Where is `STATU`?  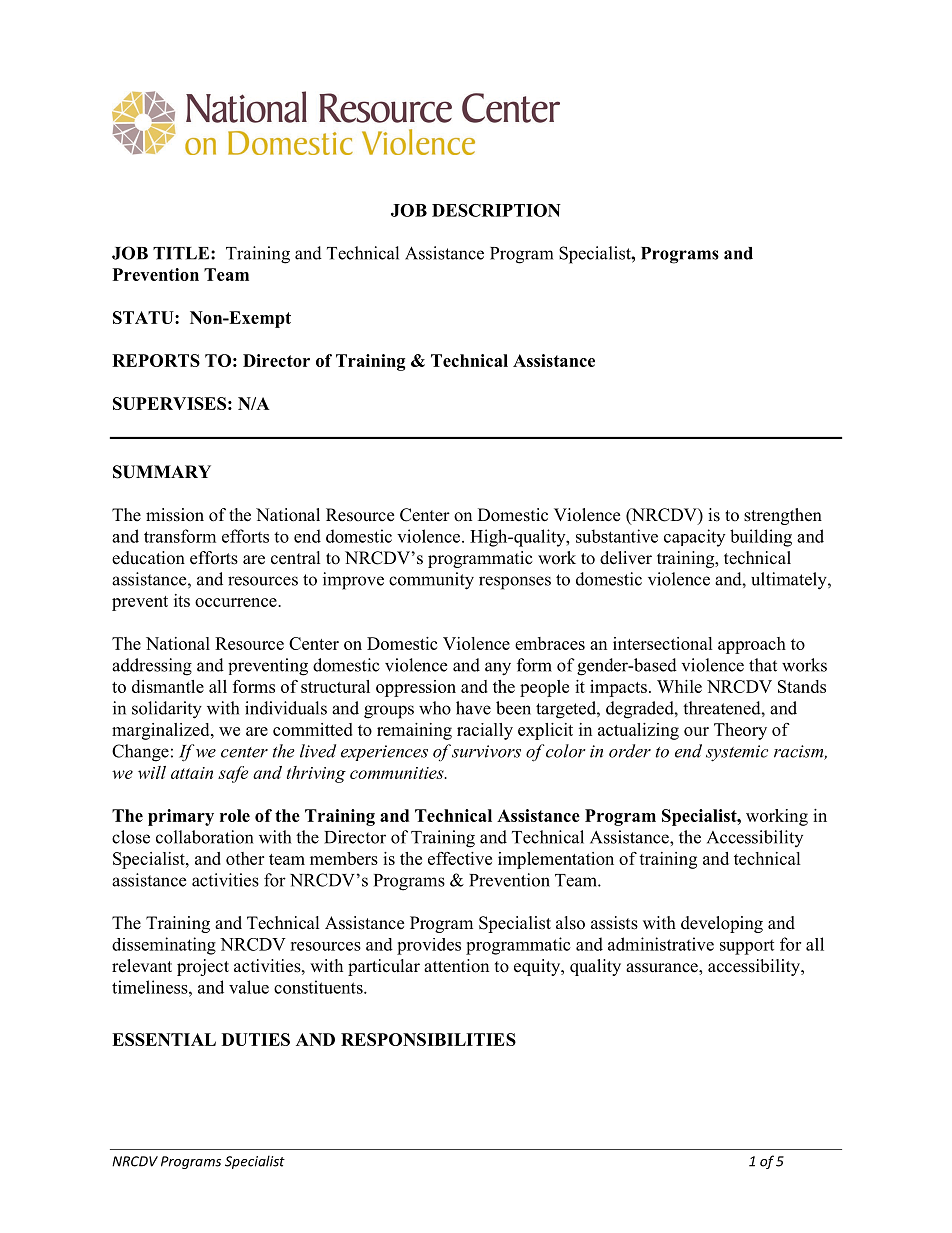
STATU is located at coordinates (144, 317).
